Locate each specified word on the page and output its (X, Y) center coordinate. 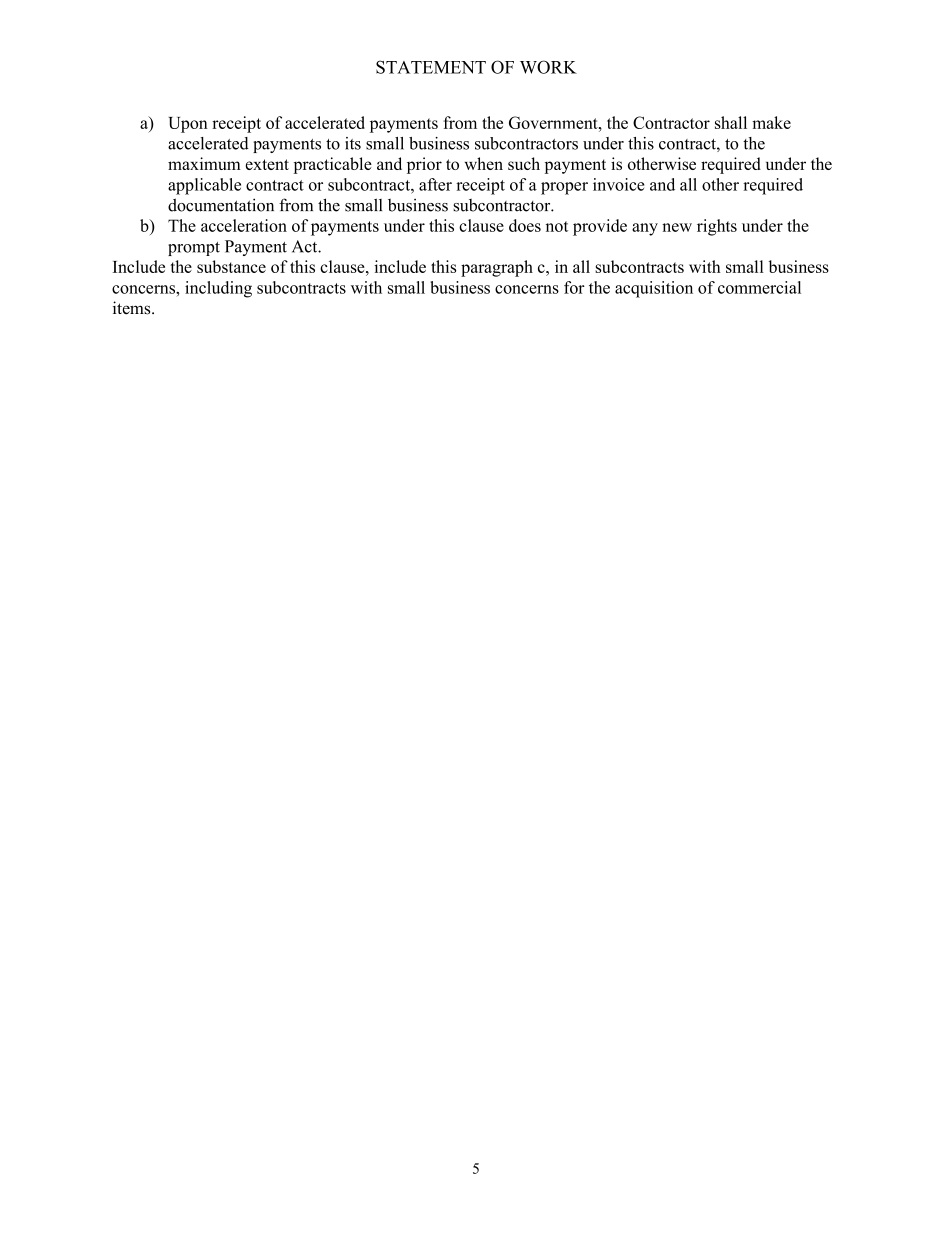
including (218, 289)
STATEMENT (431, 67)
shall (731, 122)
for (574, 287)
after (435, 184)
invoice (618, 184)
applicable (204, 186)
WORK (548, 67)
